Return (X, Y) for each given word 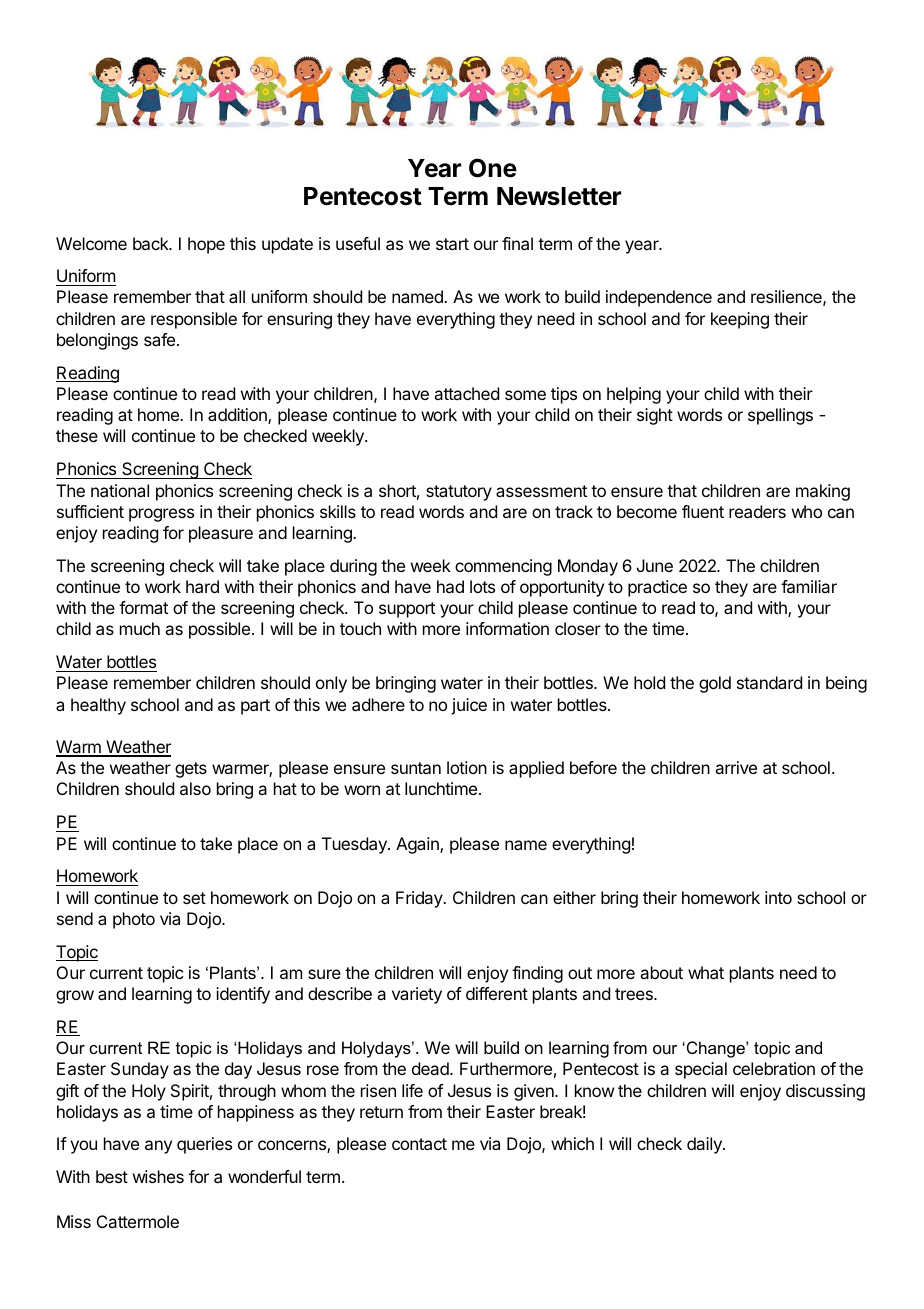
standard (769, 682)
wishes (158, 1176)
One (493, 168)
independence (659, 298)
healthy (98, 706)
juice (469, 706)
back (152, 243)
